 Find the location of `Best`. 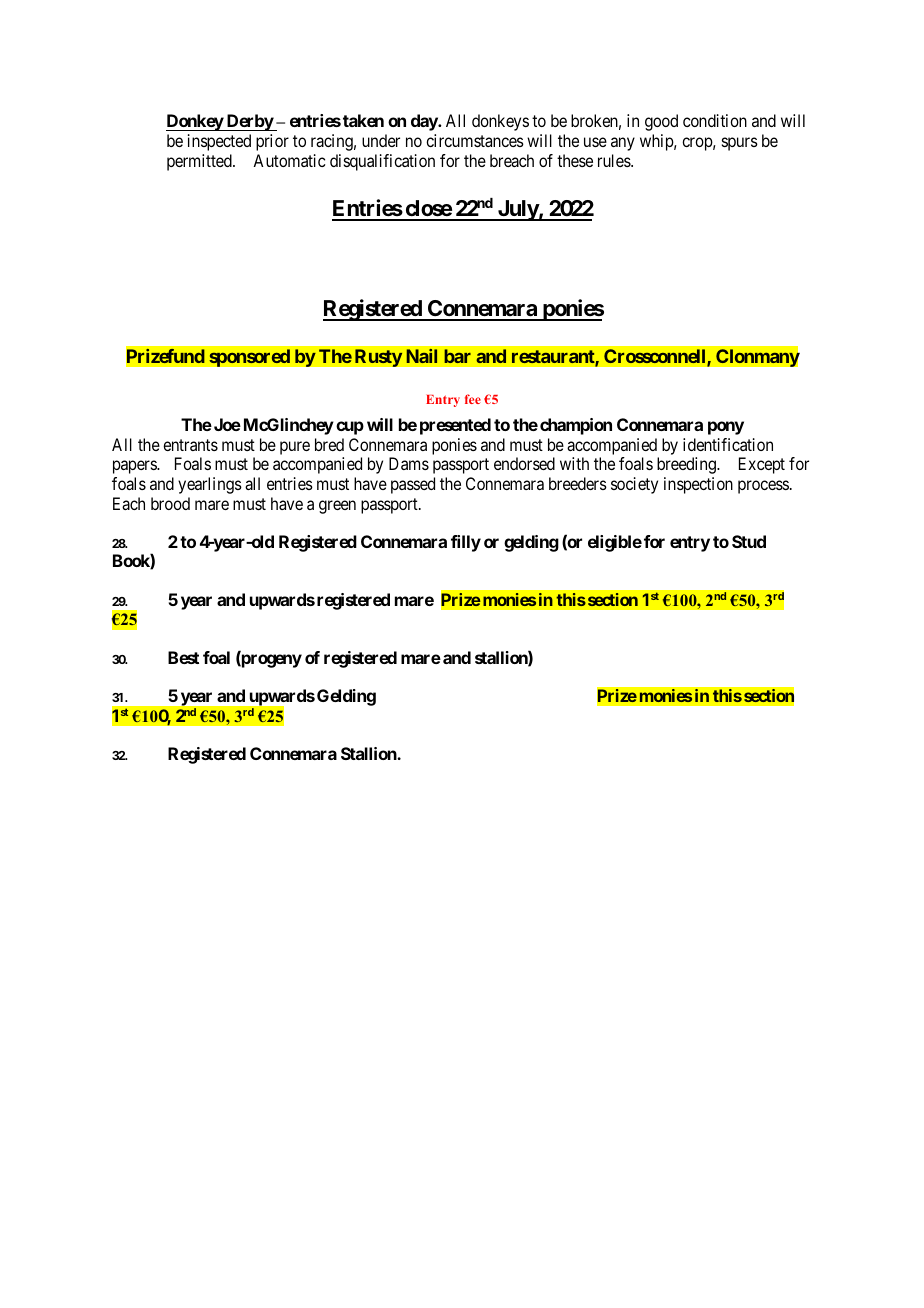

Best is located at coordinates (183, 657).
